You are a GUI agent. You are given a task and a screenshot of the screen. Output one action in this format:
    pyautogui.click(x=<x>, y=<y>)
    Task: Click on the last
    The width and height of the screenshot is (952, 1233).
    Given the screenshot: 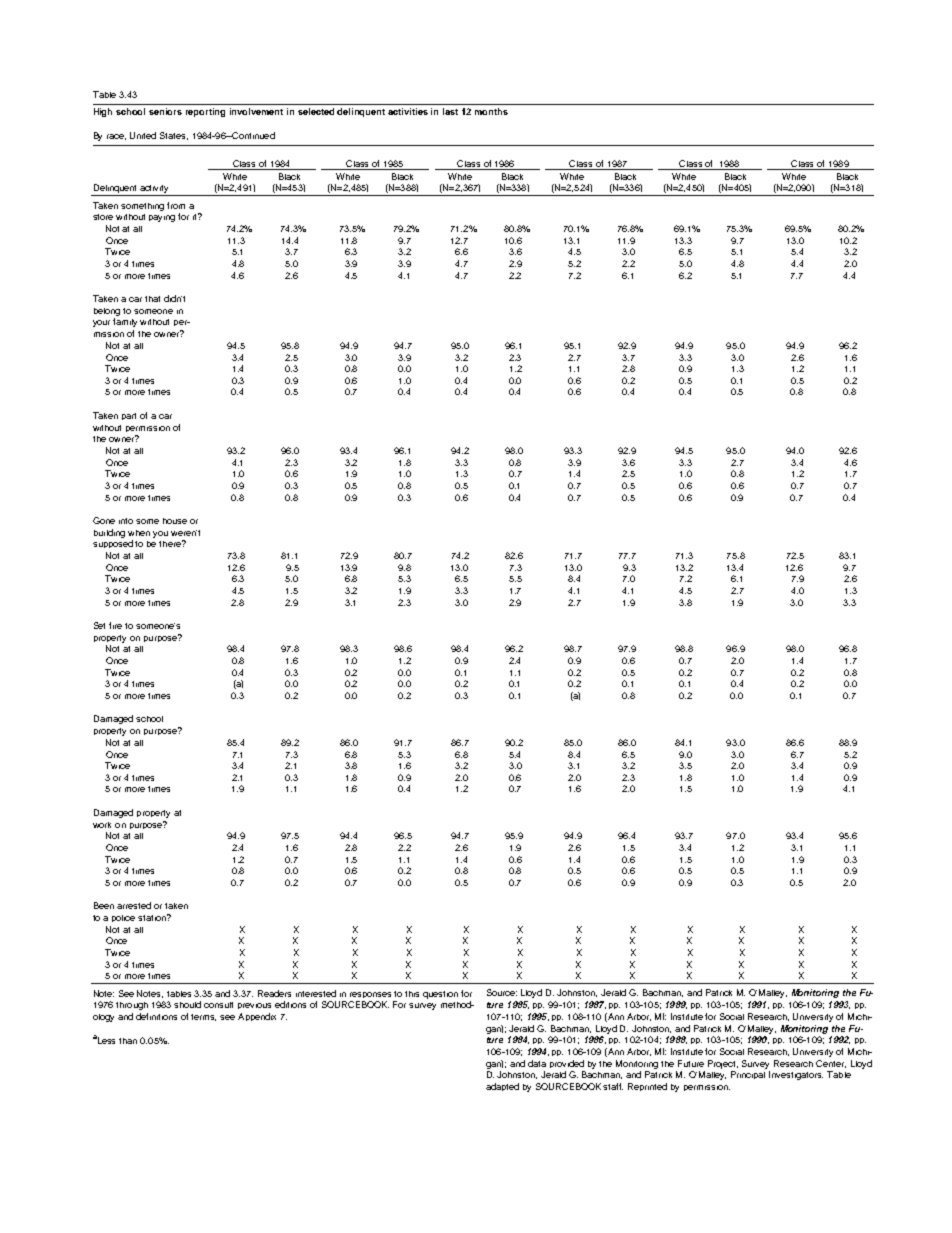 What is the action you would take?
    pyautogui.click(x=450, y=111)
